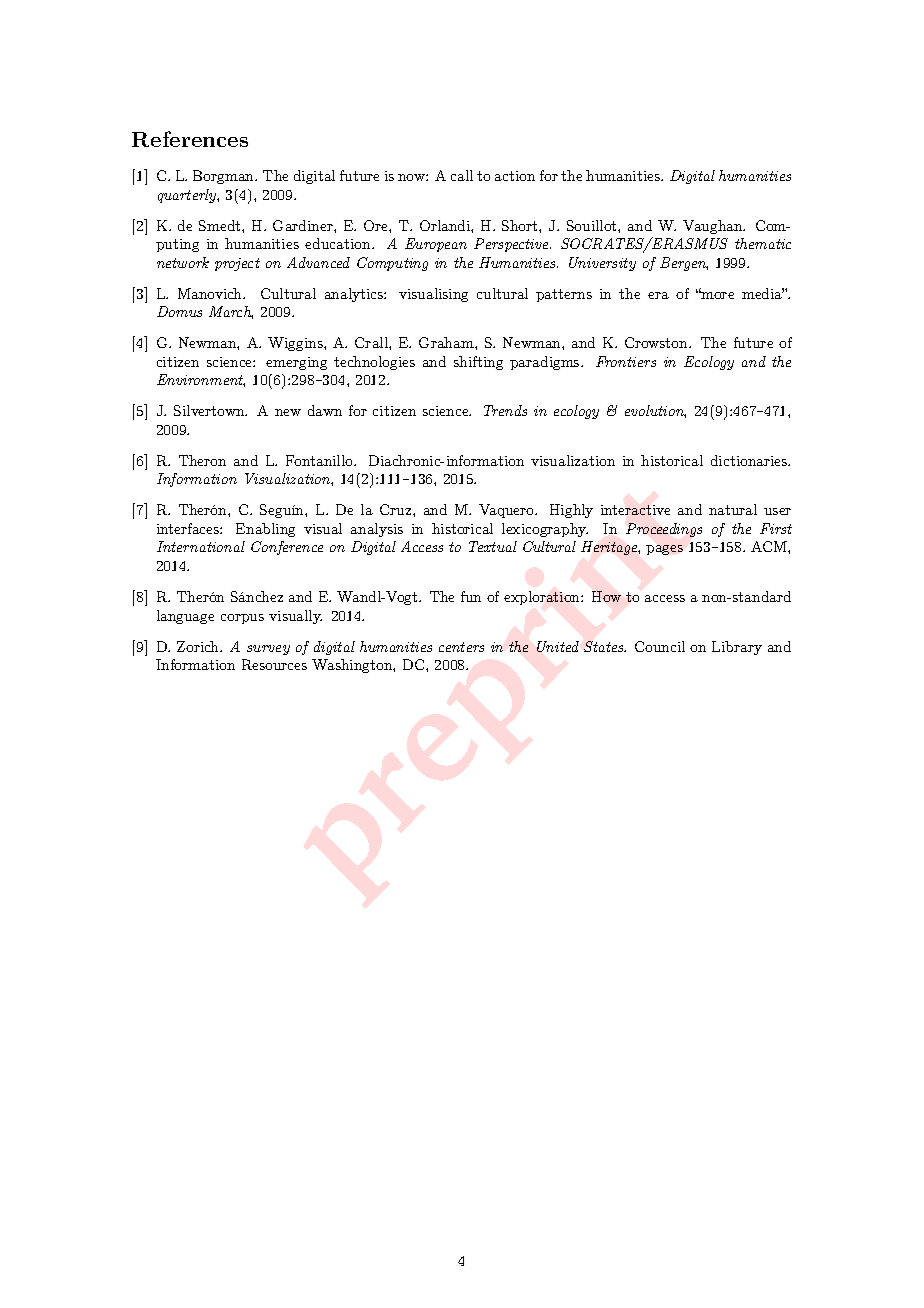 Image resolution: width=924 pixels, height=1308 pixels. What do you see at coordinates (493, 546) in the screenshot?
I see `Textual` at bounding box center [493, 546].
